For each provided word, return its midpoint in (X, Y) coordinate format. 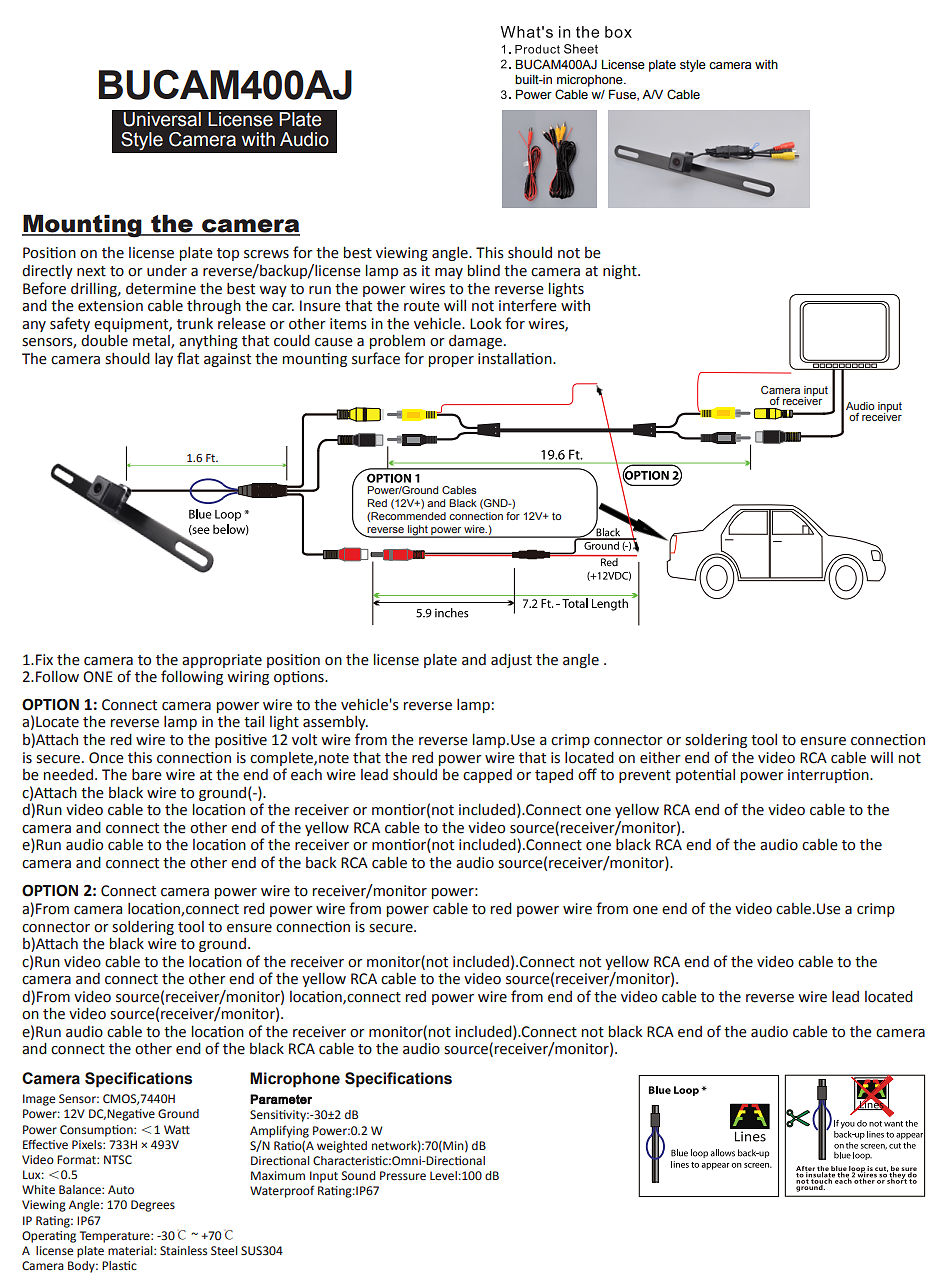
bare (147, 775)
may (449, 273)
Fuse (623, 95)
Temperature (116, 1237)
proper (451, 361)
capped (487, 776)
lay (164, 360)
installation (516, 358)
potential (705, 776)
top (228, 254)
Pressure (403, 1175)
